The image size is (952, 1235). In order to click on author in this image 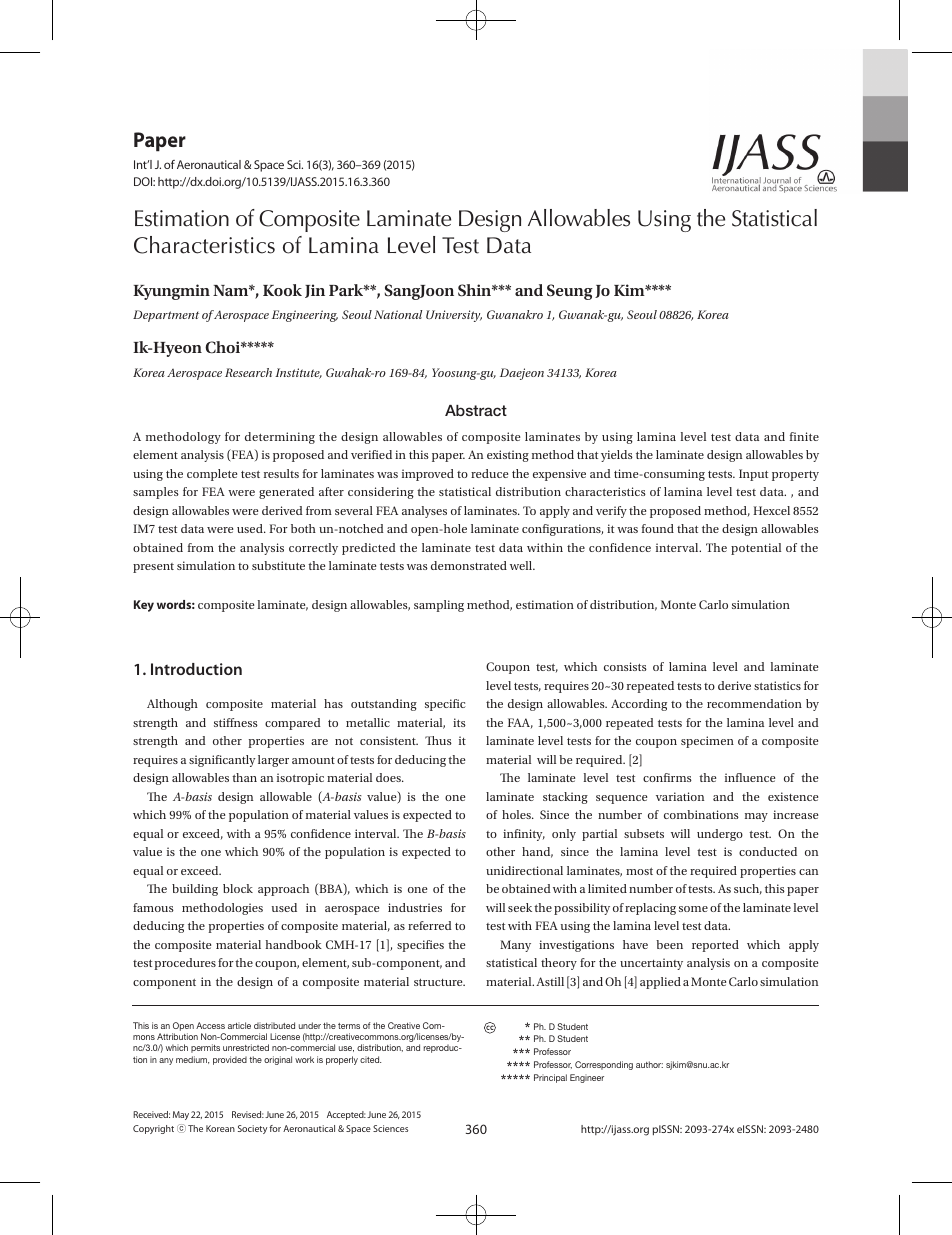, I will do `click(649, 1064)`.
